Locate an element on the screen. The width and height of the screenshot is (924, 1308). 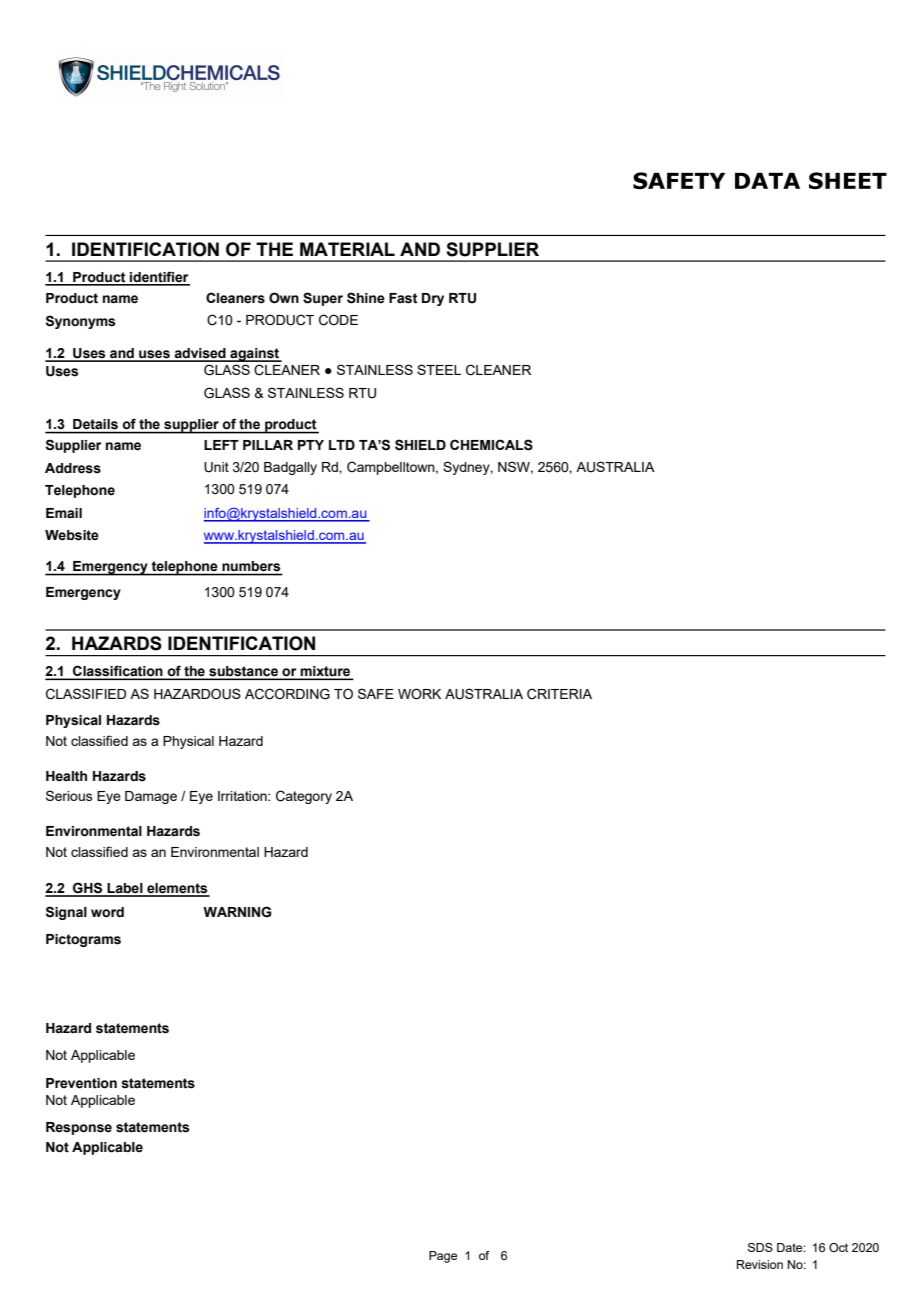
SDS is located at coordinates (760, 1247).
